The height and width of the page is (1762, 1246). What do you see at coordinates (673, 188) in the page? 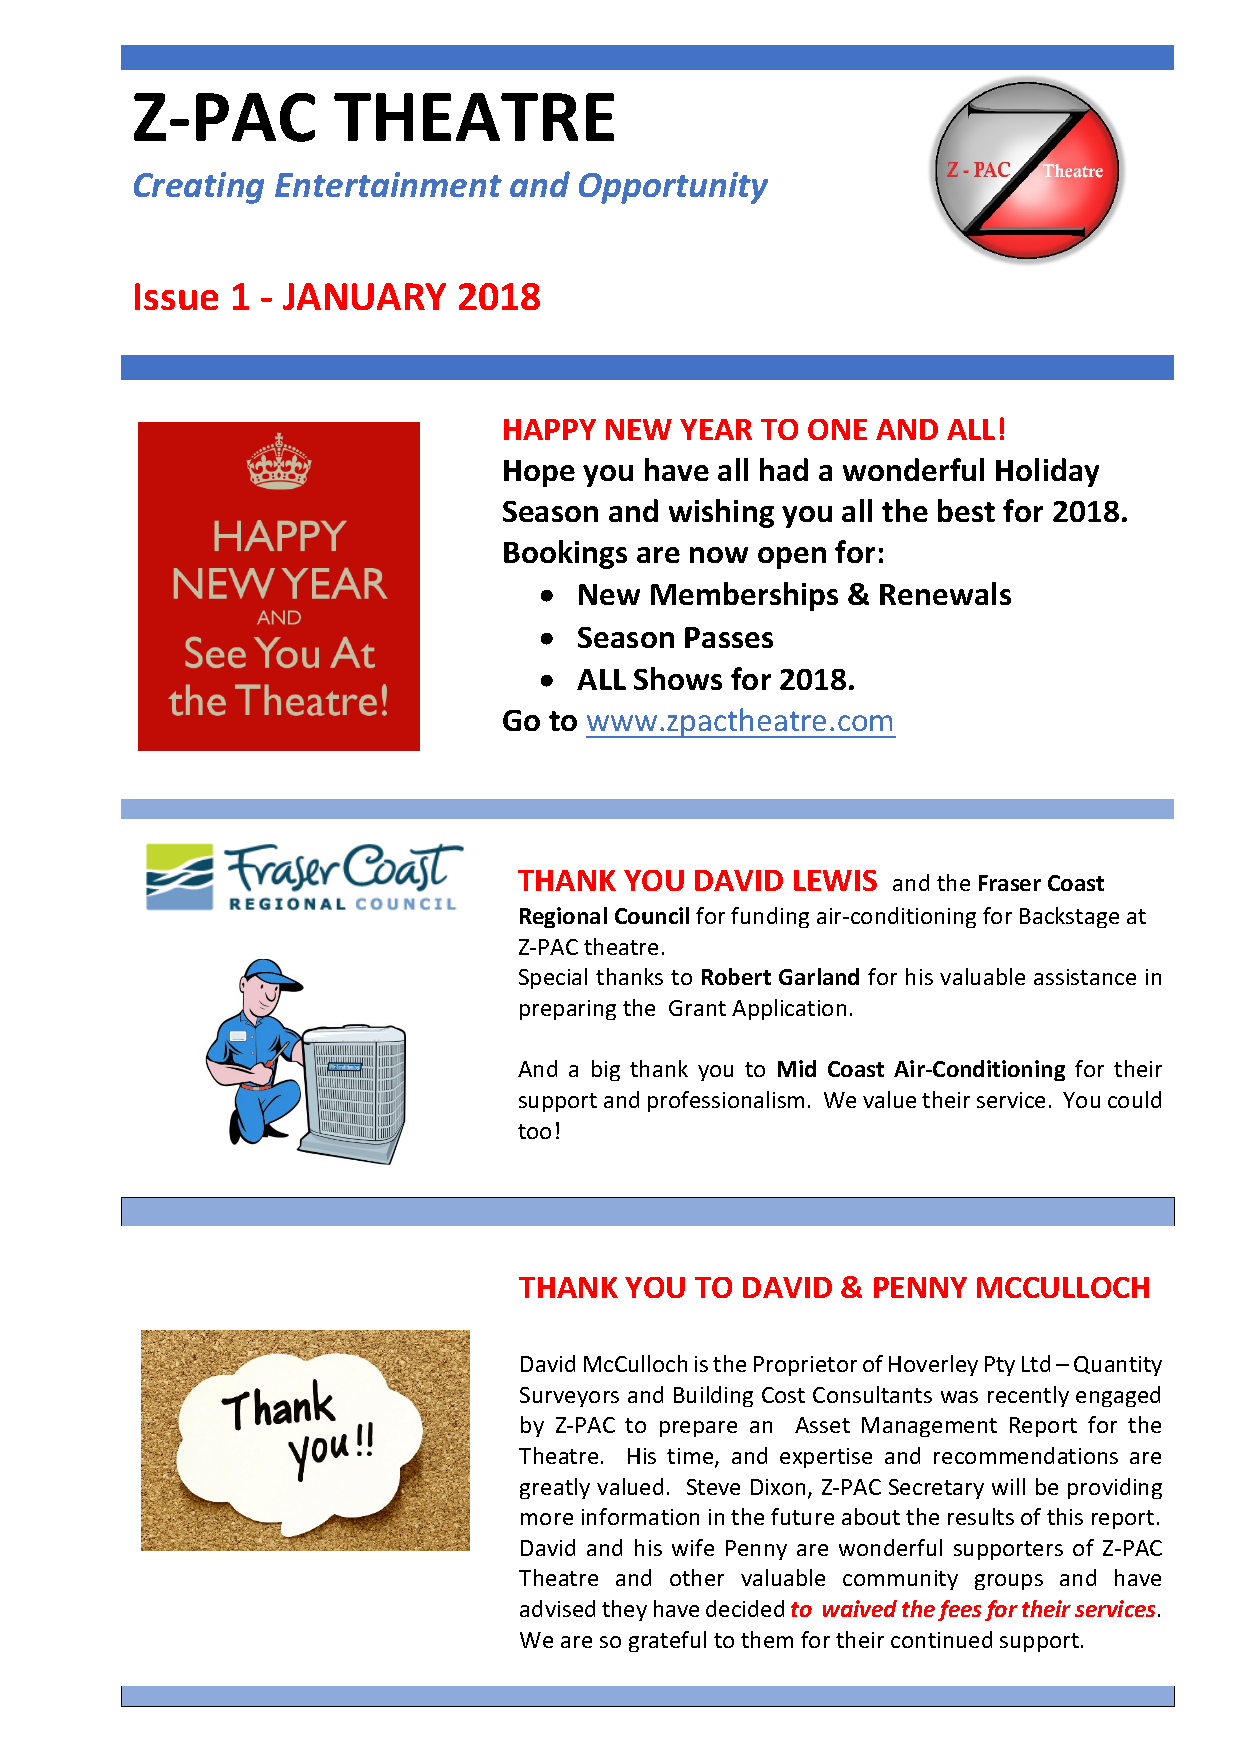
I see `Opportunity` at bounding box center [673, 188].
